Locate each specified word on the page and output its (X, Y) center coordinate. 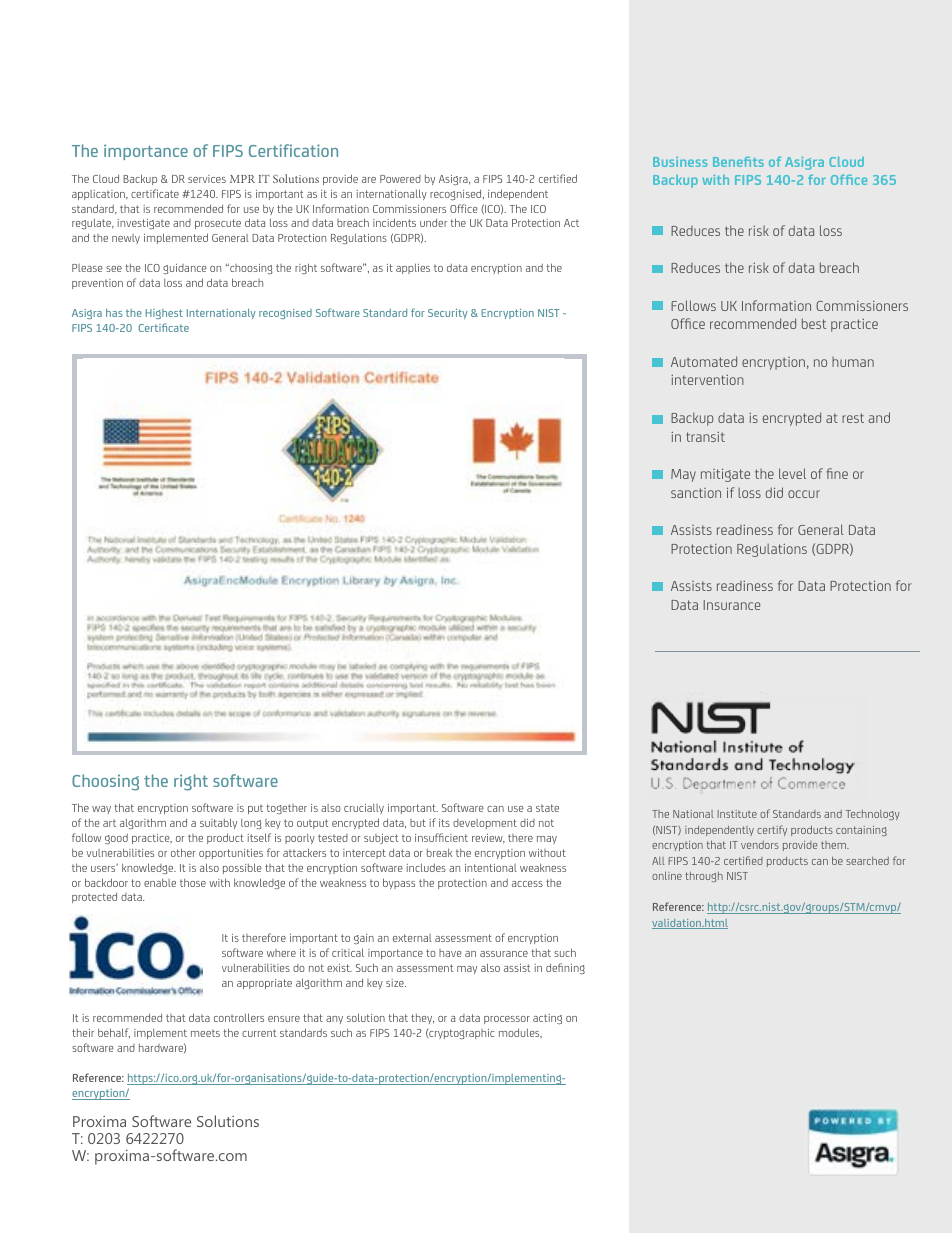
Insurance (732, 605)
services (207, 179)
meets (205, 1033)
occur (804, 494)
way (101, 810)
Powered (400, 179)
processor (507, 1020)
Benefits (738, 162)
